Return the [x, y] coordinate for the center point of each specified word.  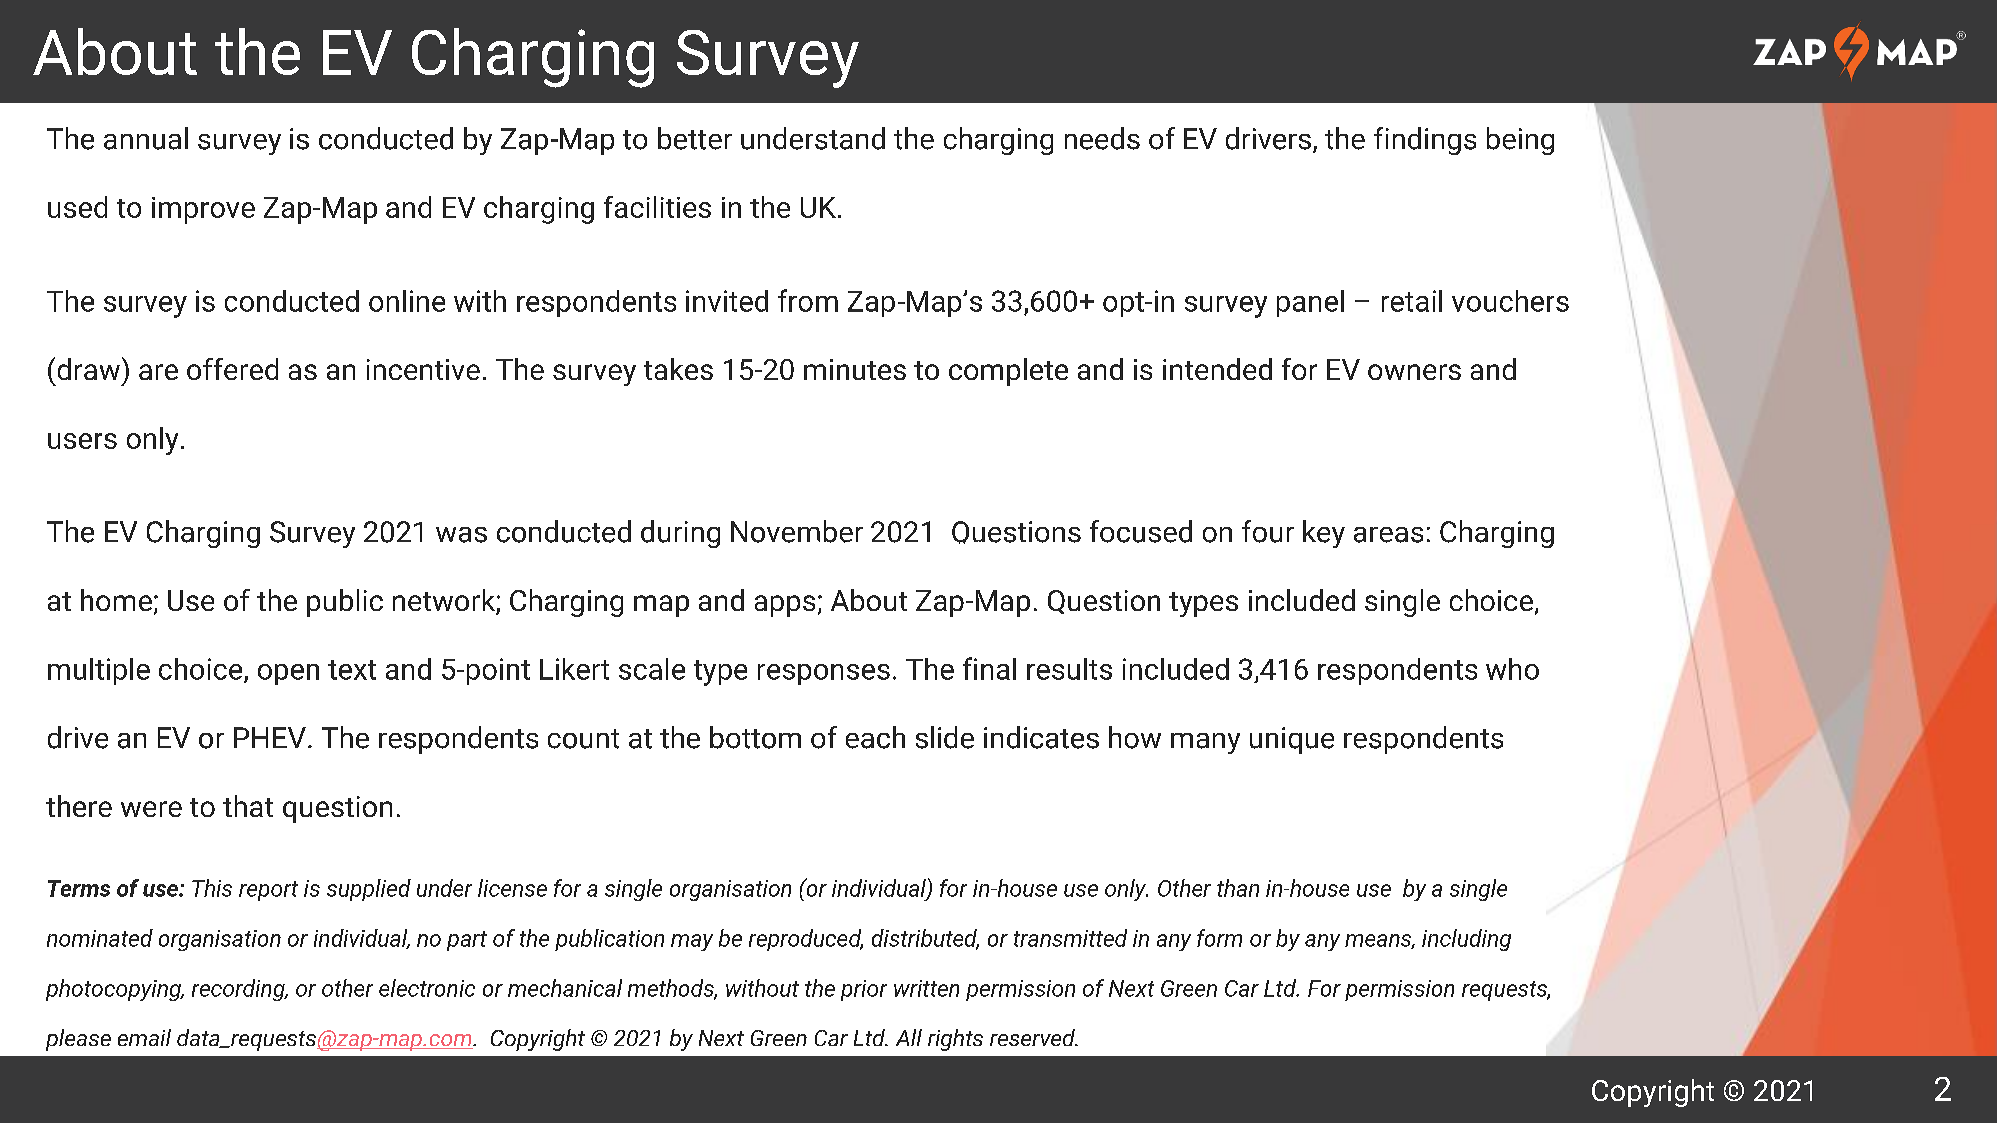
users [82, 441]
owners [1414, 372]
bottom [755, 737]
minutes [855, 369]
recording [239, 990]
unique [1292, 740]
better [695, 138]
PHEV [270, 737]
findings [1425, 141]
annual [146, 138]
